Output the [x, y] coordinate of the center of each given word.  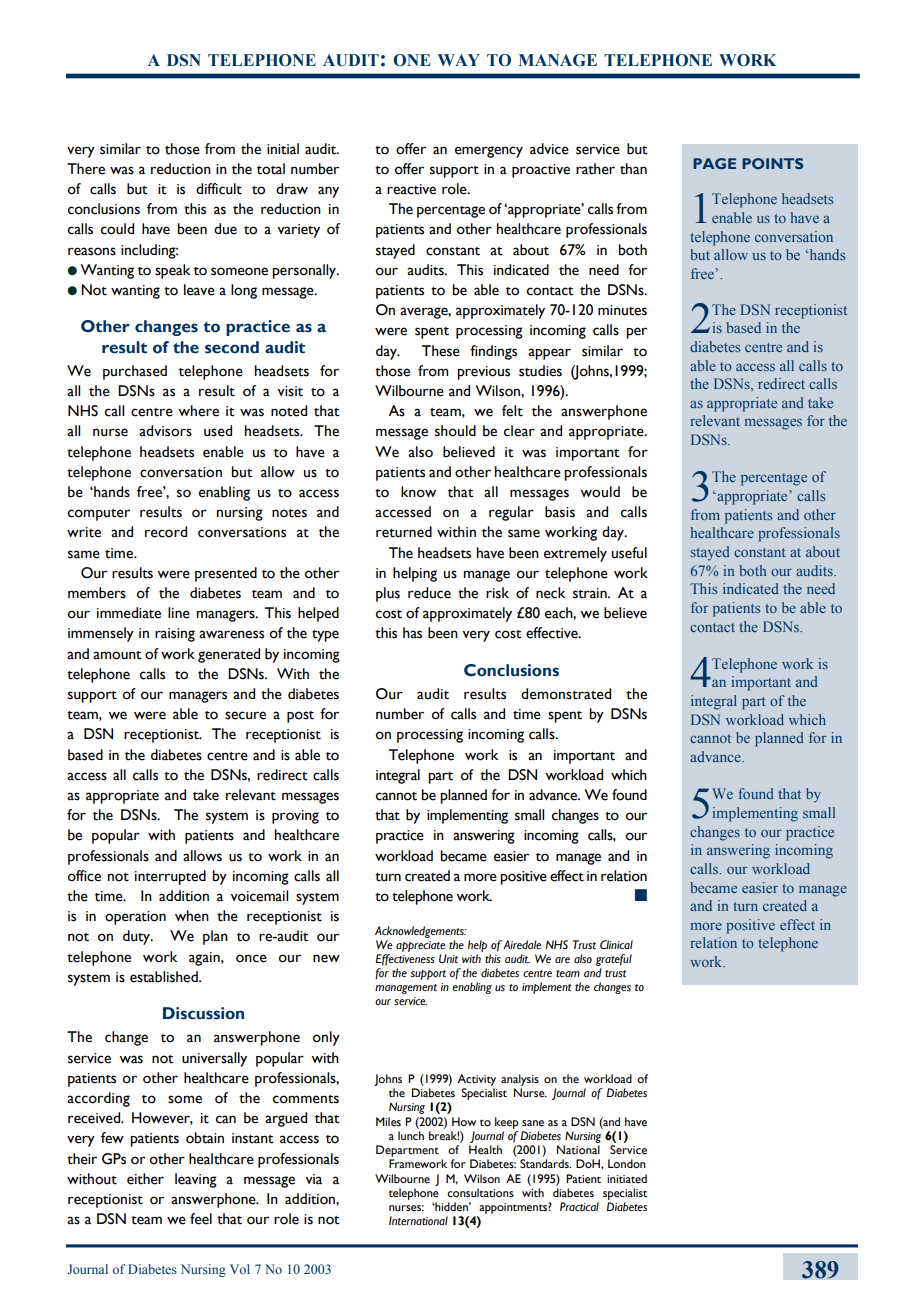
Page [714, 163]
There [86, 169]
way [459, 60]
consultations [480, 1192]
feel [201, 1219]
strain [591, 593]
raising [175, 635]
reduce [429, 593]
